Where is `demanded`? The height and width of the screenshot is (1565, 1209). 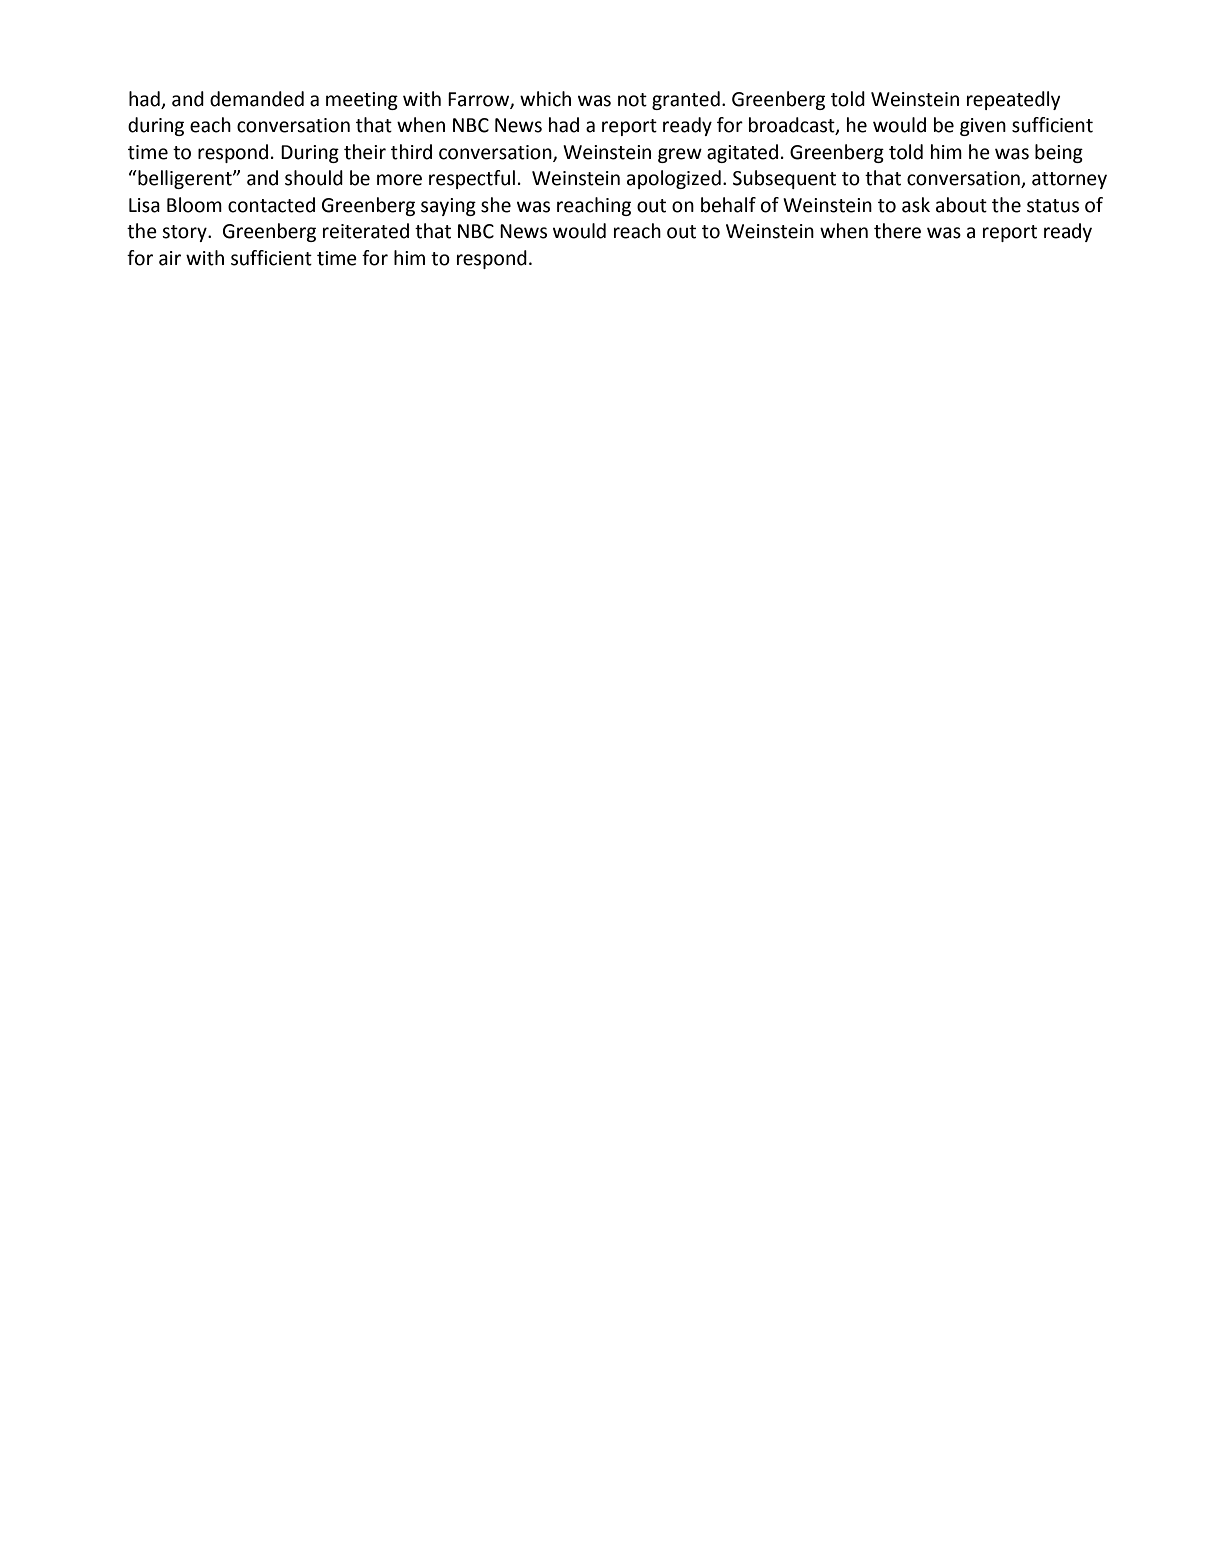 demanded is located at coordinates (257, 99).
